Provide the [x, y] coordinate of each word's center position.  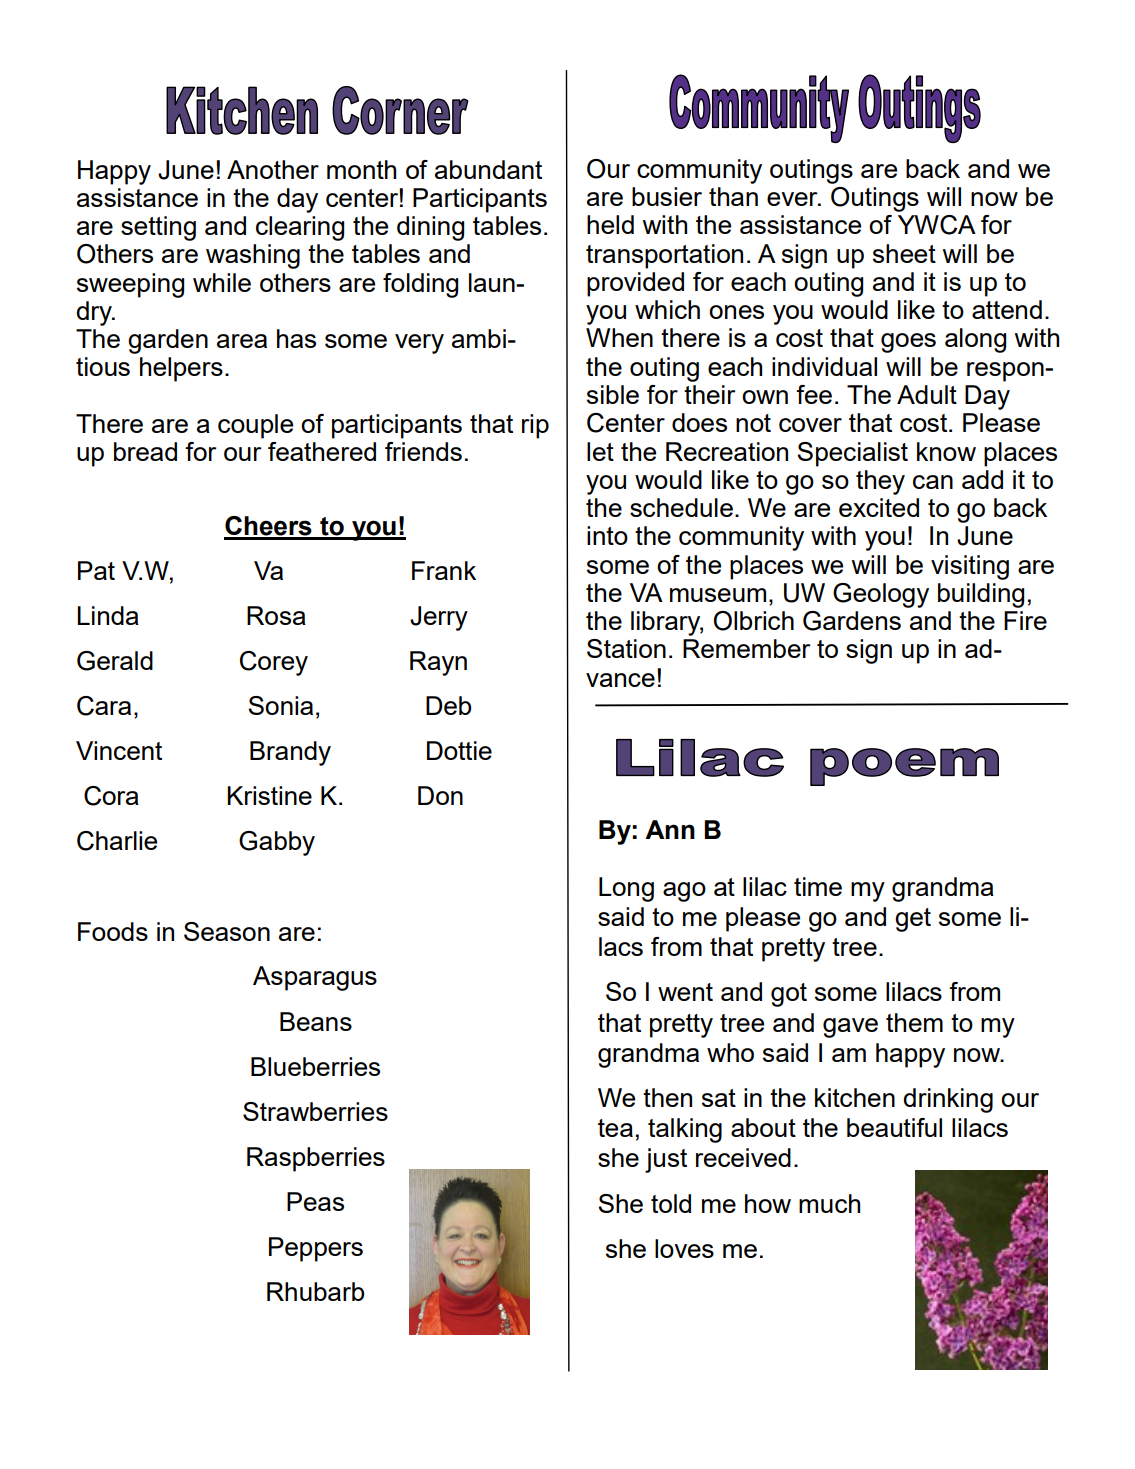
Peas [315, 1201]
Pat [96, 570]
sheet [904, 253]
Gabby [277, 843]
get [913, 920]
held [610, 224]
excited [879, 507]
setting [158, 228]
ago [684, 892]
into [607, 535]
